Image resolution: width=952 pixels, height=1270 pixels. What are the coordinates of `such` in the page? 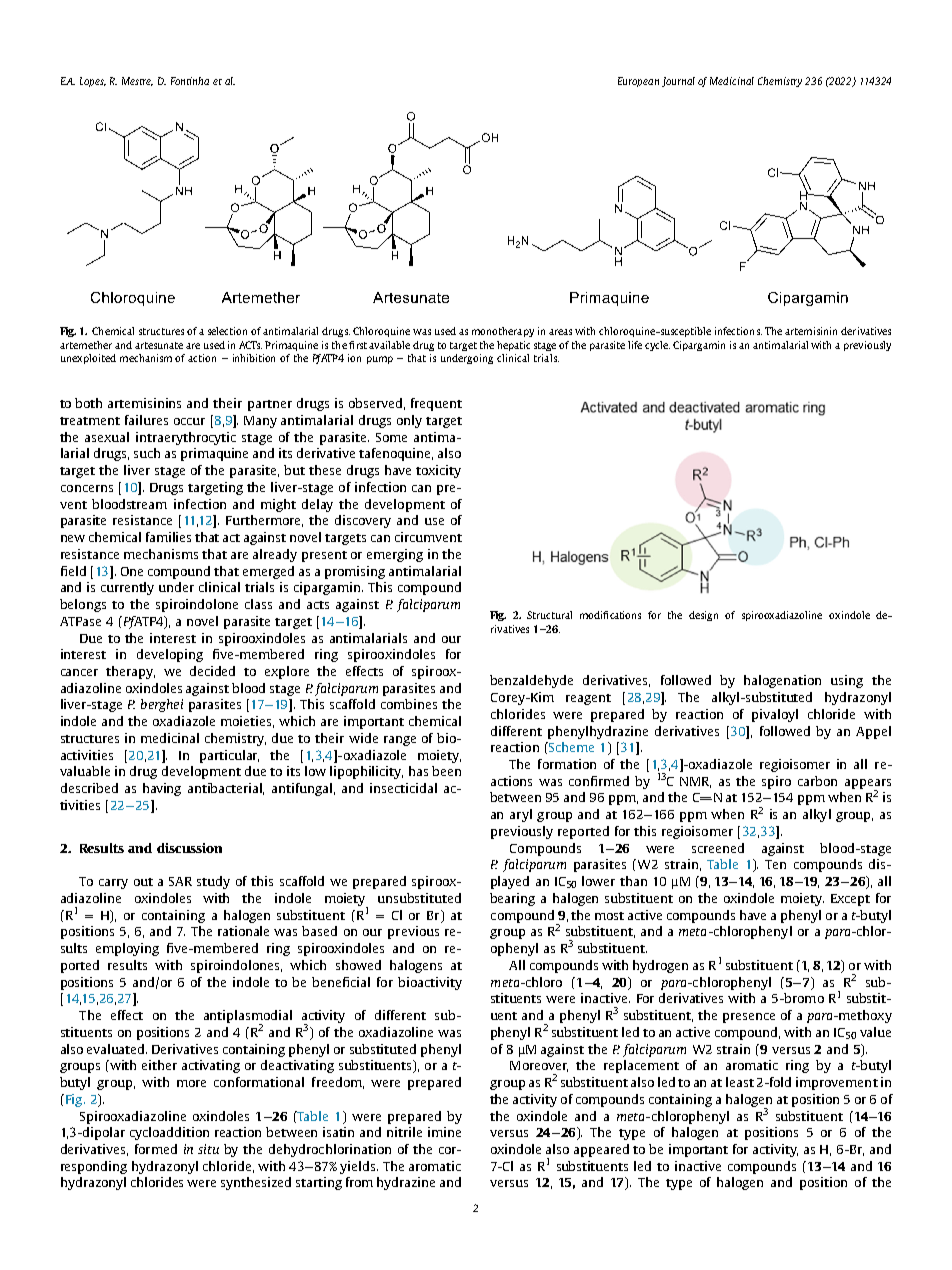 It's located at (147, 453).
